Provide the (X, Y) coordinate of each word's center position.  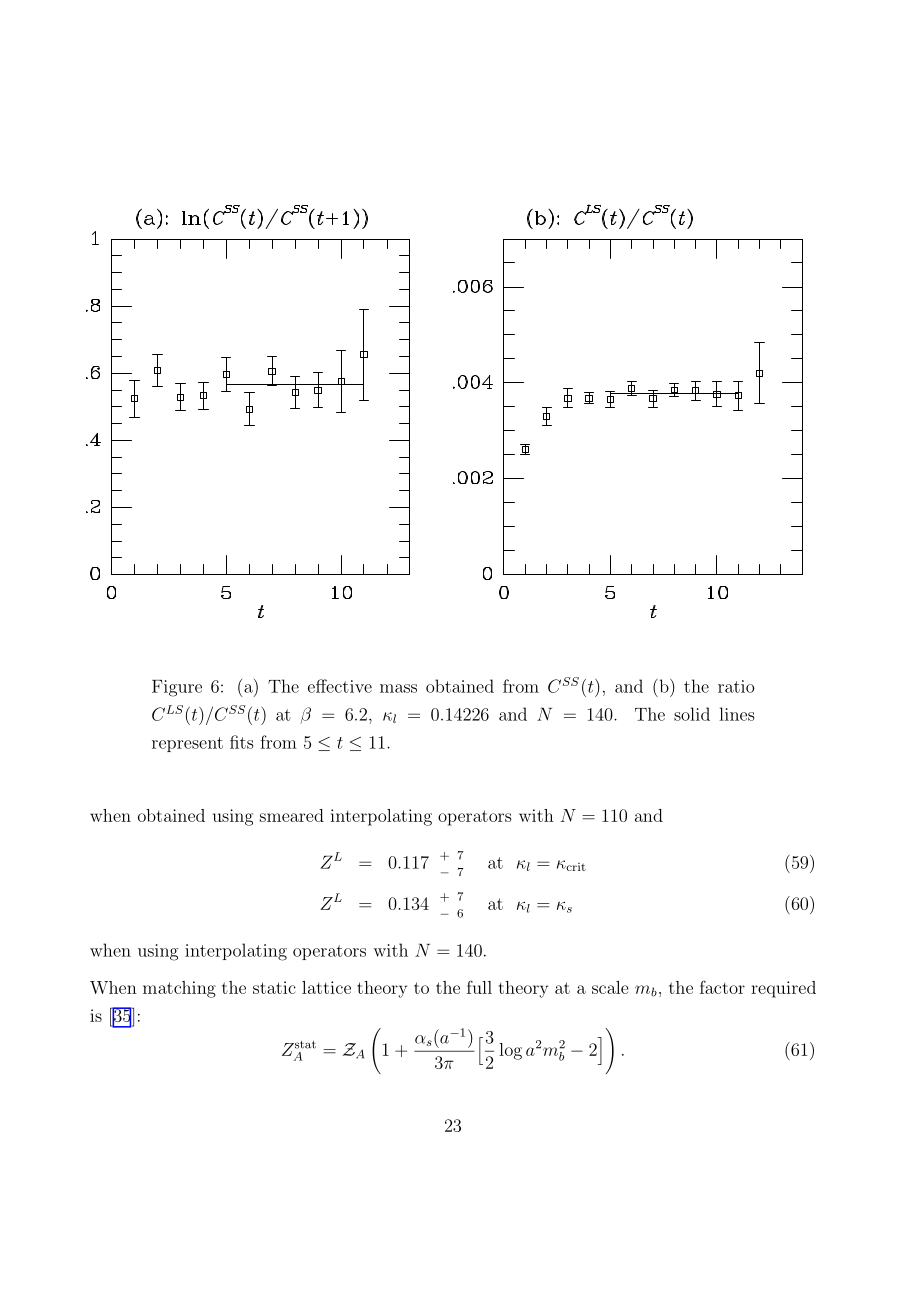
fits (242, 742)
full (479, 987)
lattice (326, 987)
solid (692, 714)
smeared (292, 815)
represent (187, 744)
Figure (177, 688)
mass (398, 688)
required (783, 989)
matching (179, 989)
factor (722, 987)
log (510, 1051)
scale (610, 987)
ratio (736, 686)
